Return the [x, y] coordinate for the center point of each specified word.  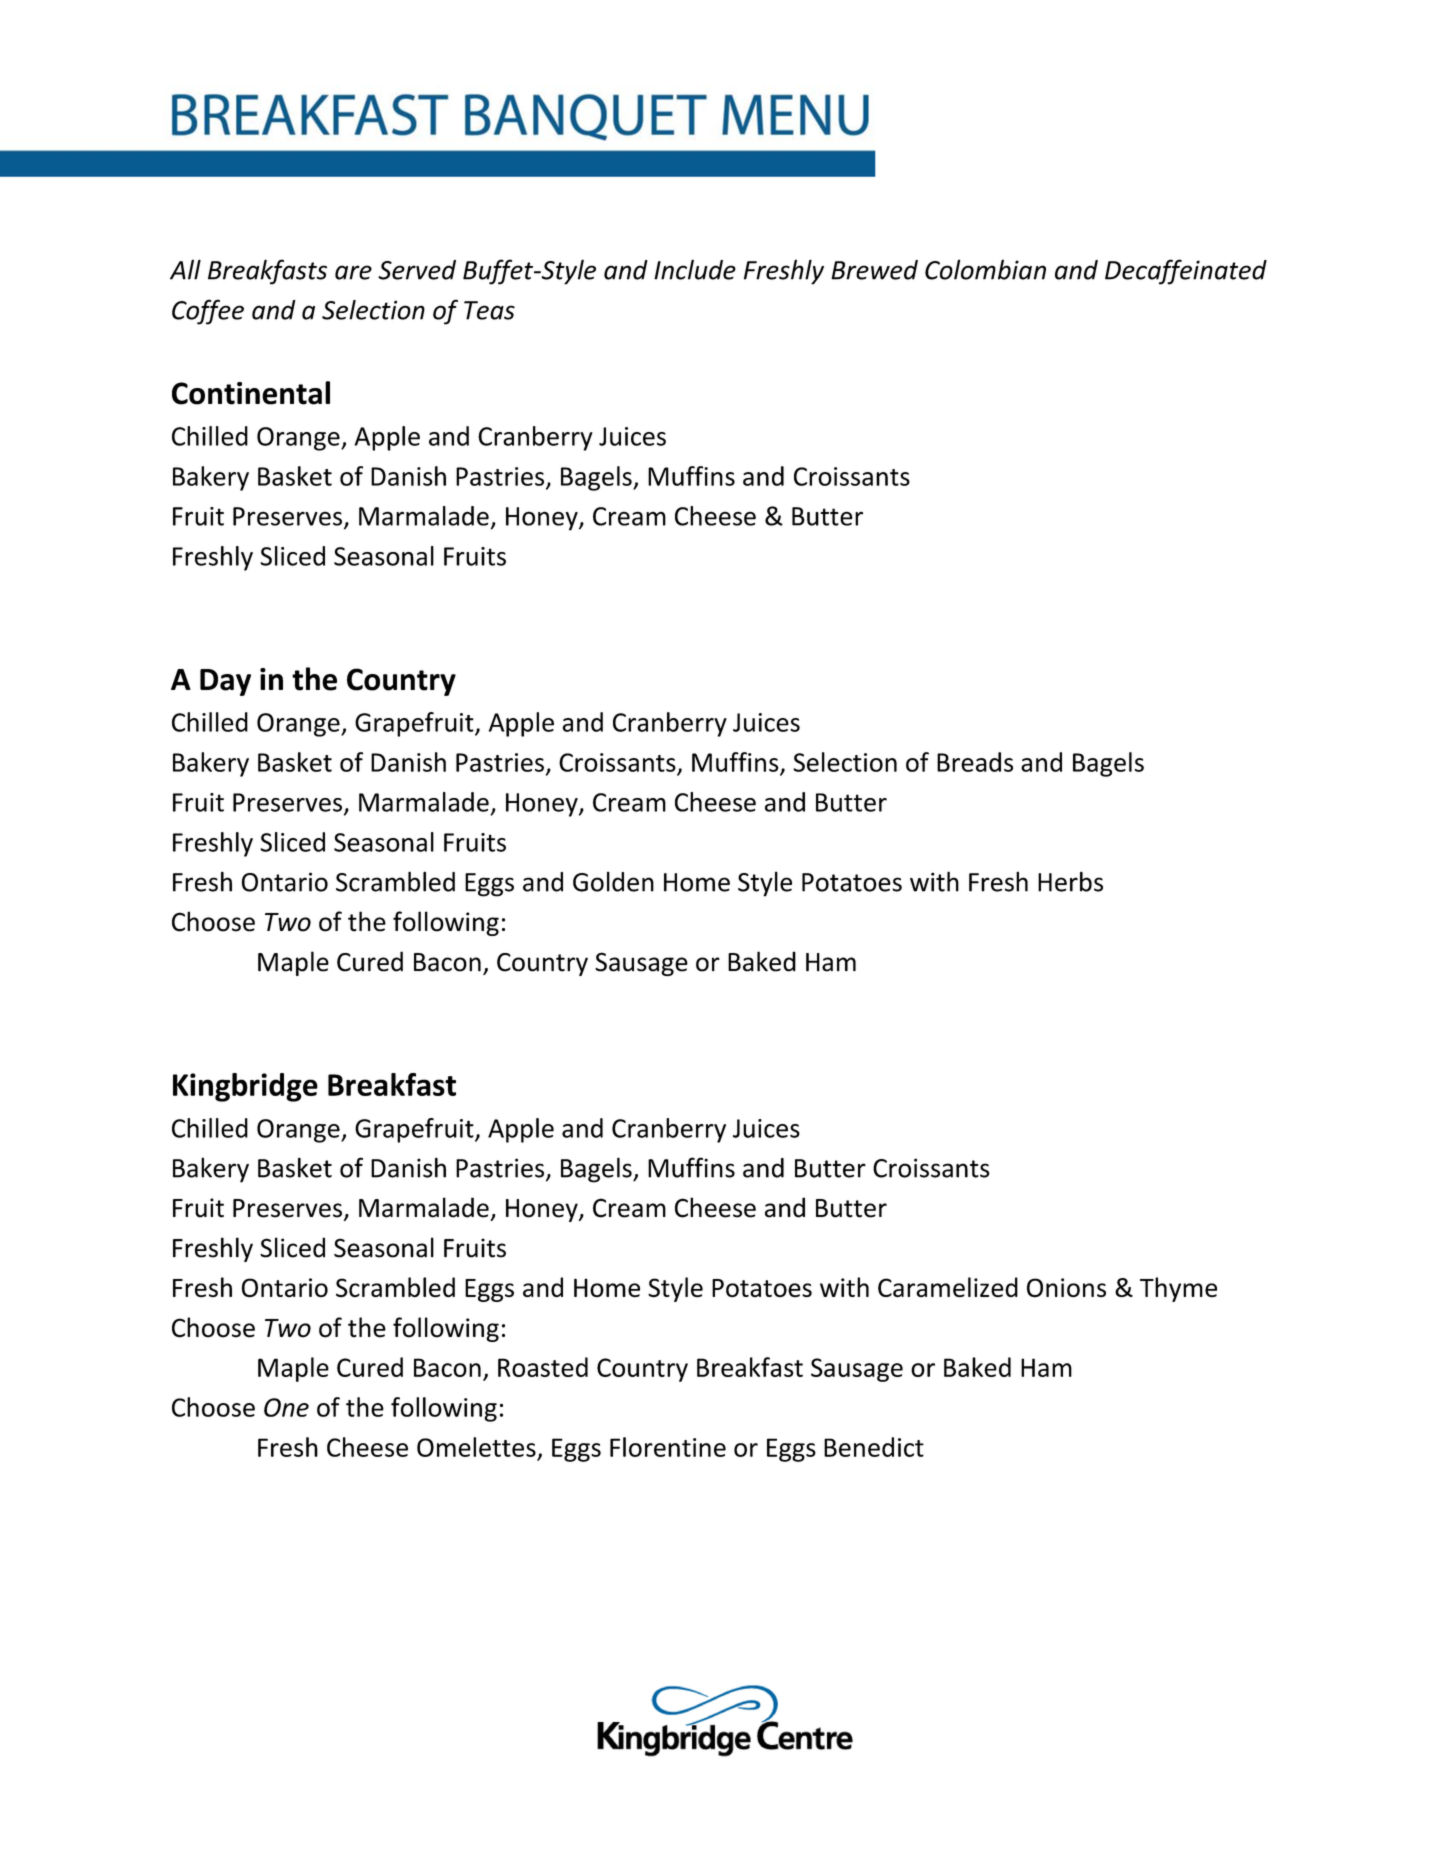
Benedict [874, 1447]
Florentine [668, 1447]
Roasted [543, 1367]
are [353, 272]
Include [695, 269]
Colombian [985, 269]
